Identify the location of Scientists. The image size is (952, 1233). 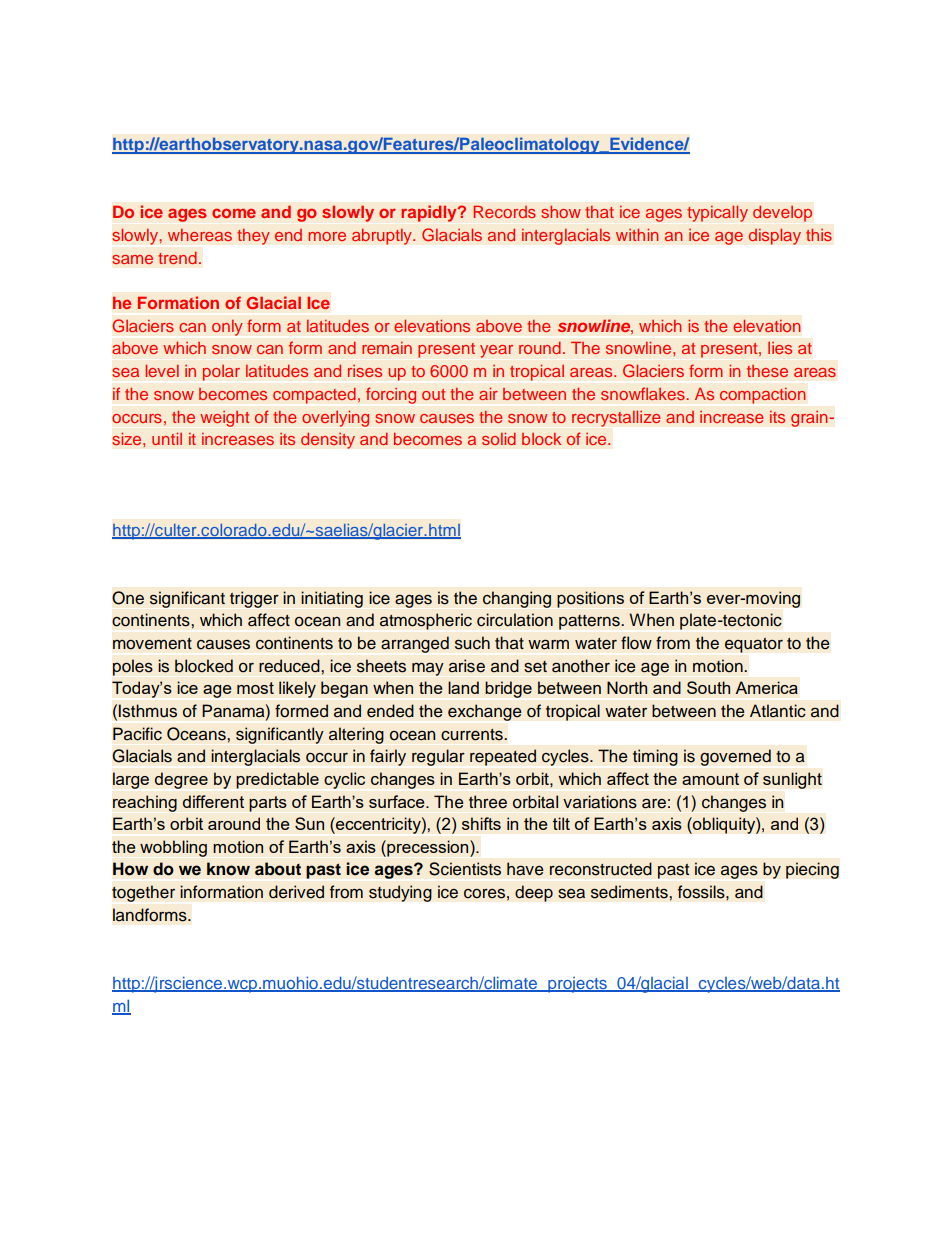
(465, 869).
